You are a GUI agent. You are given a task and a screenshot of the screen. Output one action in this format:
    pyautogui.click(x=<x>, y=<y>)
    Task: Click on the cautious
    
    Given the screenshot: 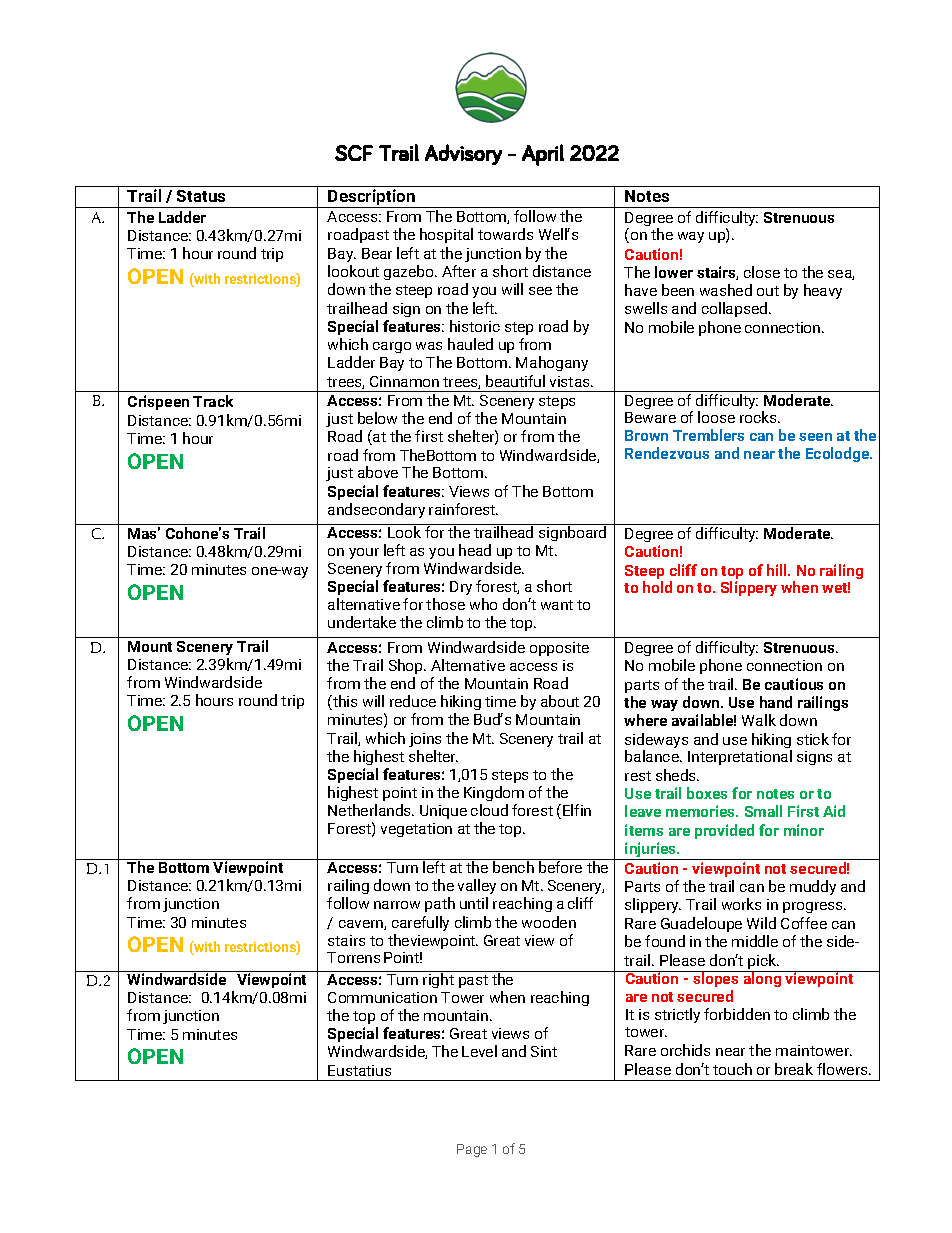 What is the action you would take?
    pyautogui.click(x=794, y=684)
